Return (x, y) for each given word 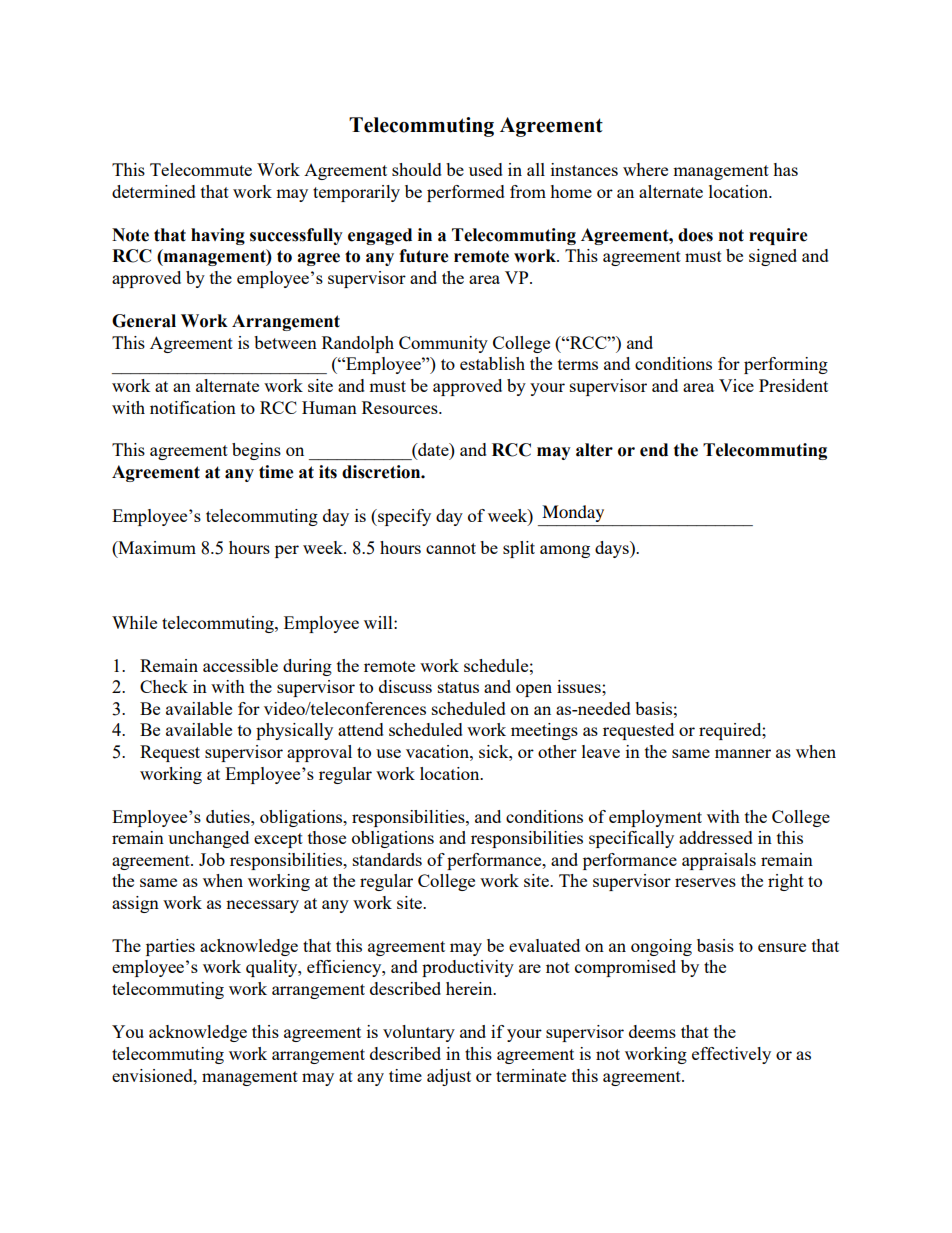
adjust (449, 1077)
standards (387, 859)
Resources (401, 407)
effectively (731, 1055)
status (458, 687)
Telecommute (201, 169)
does (695, 235)
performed (466, 193)
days (613, 549)
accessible (240, 665)
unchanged (208, 839)
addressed (716, 837)
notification (193, 407)
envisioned (153, 1075)
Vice (736, 385)
